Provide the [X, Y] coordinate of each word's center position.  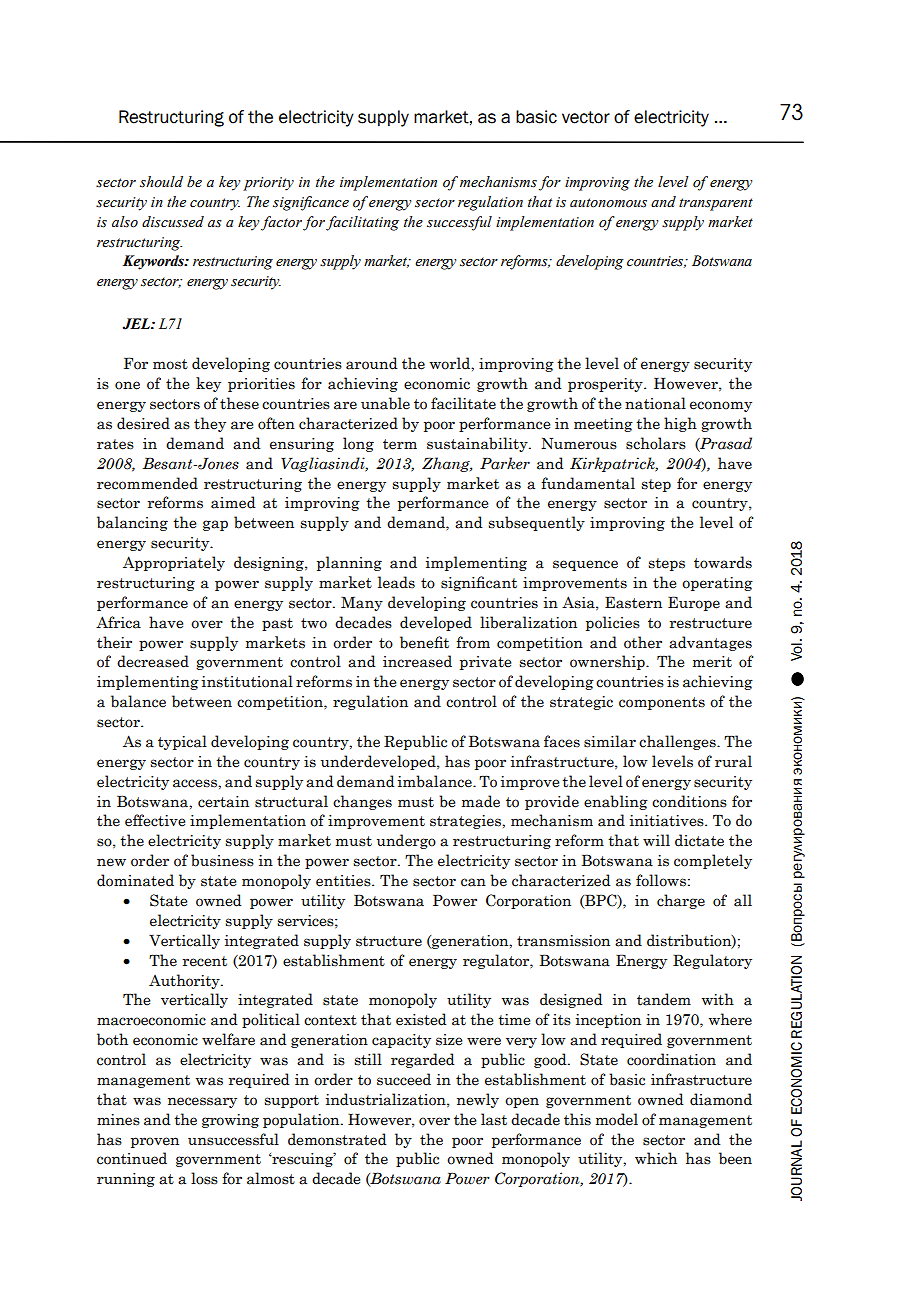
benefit [424, 642]
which [656, 1158]
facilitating [362, 223]
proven [155, 1142]
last [494, 1119]
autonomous [608, 203]
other [643, 642]
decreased [153, 661]
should [161, 182]
